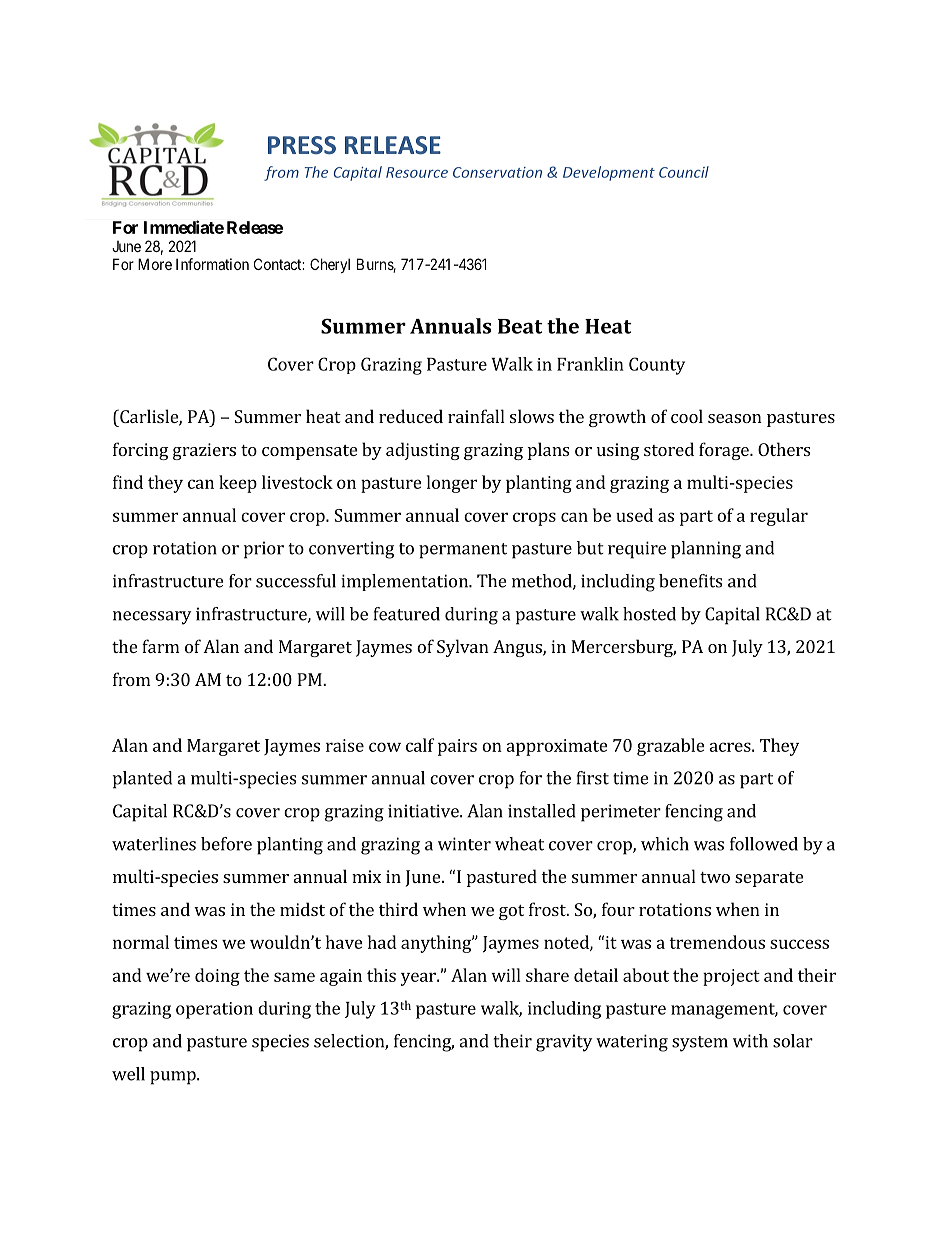 This document has height=1233, width=952. What do you see at coordinates (684, 172) in the document?
I see `Council` at bounding box center [684, 172].
